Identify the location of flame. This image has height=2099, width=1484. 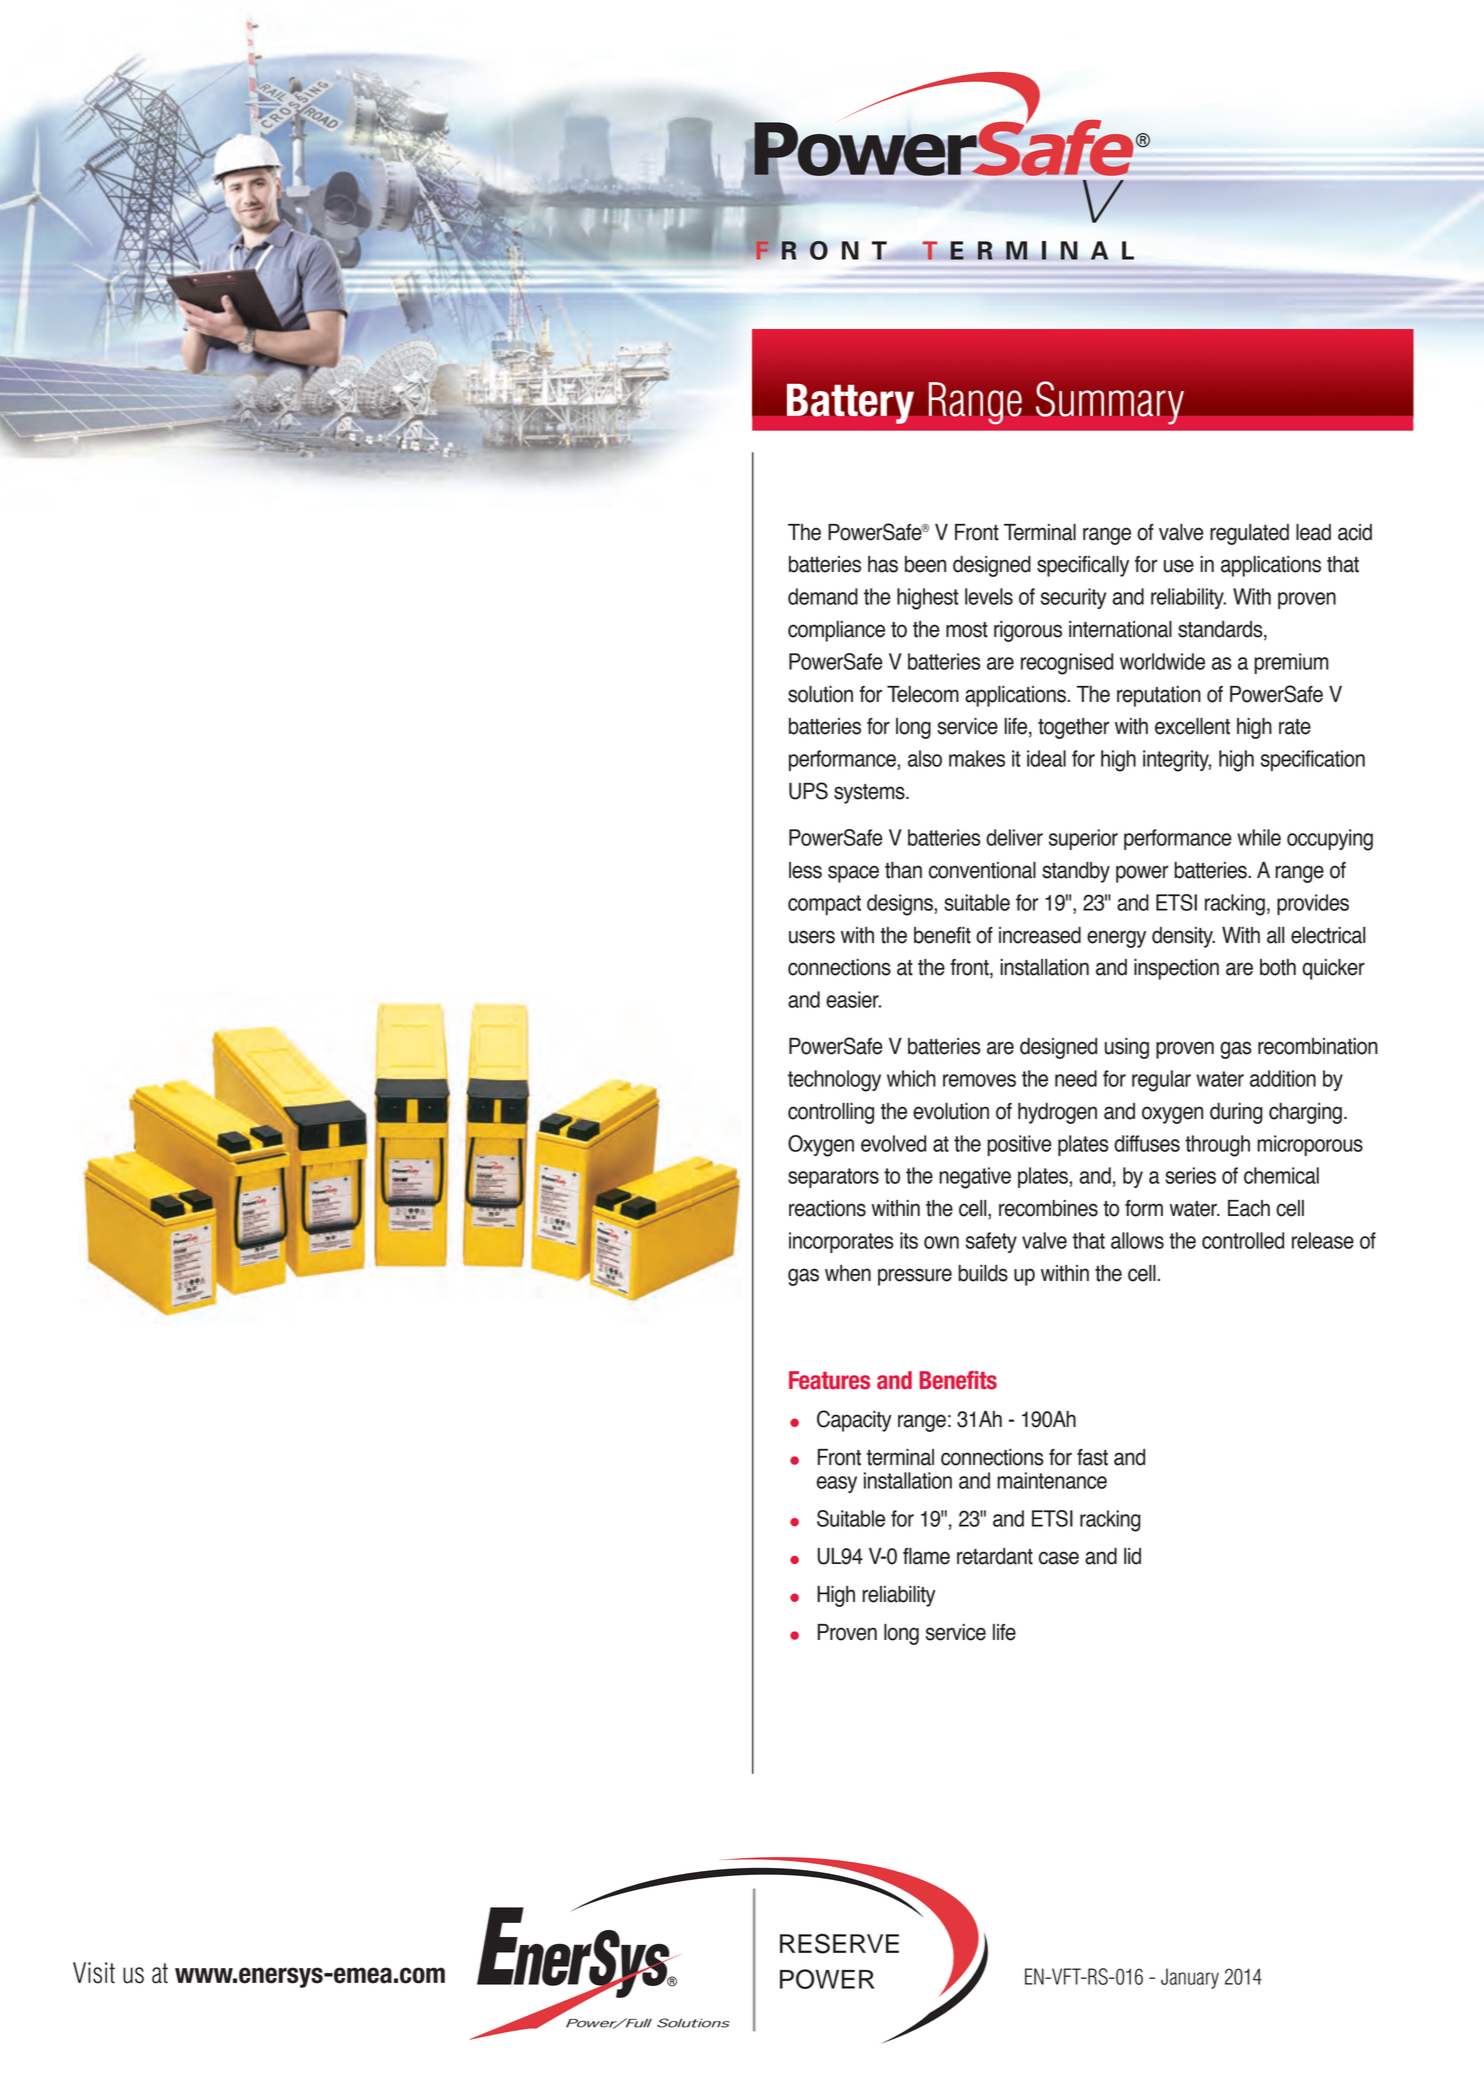
(926, 1556).
